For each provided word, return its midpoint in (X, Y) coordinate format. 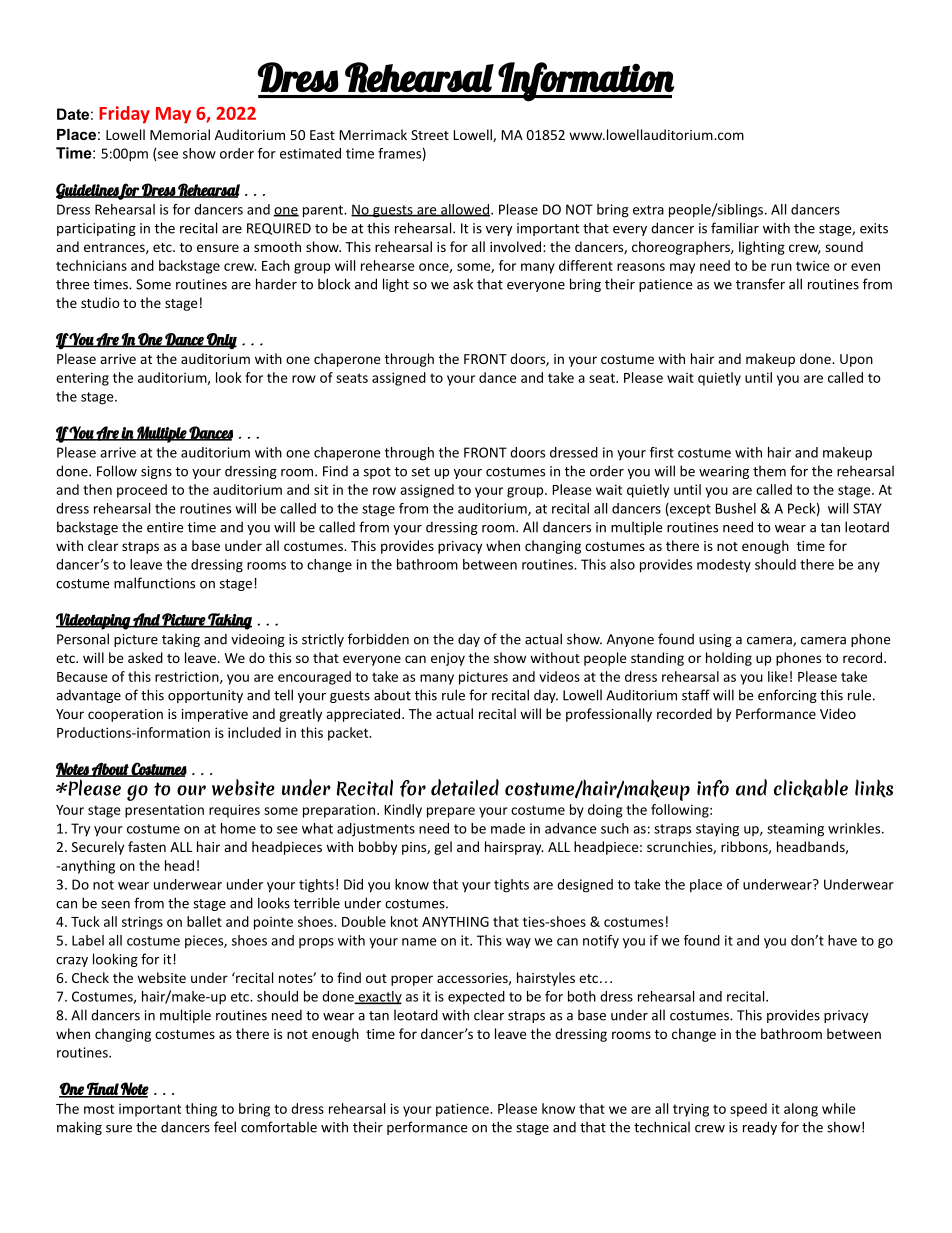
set (421, 472)
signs (156, 472)
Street (430, 135)
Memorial (180, 134)
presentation (164, 811)
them (769, 471)
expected (476, 998)
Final (102, 1090)
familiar (735, 228)
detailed (465, 787)
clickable (811, 788)
